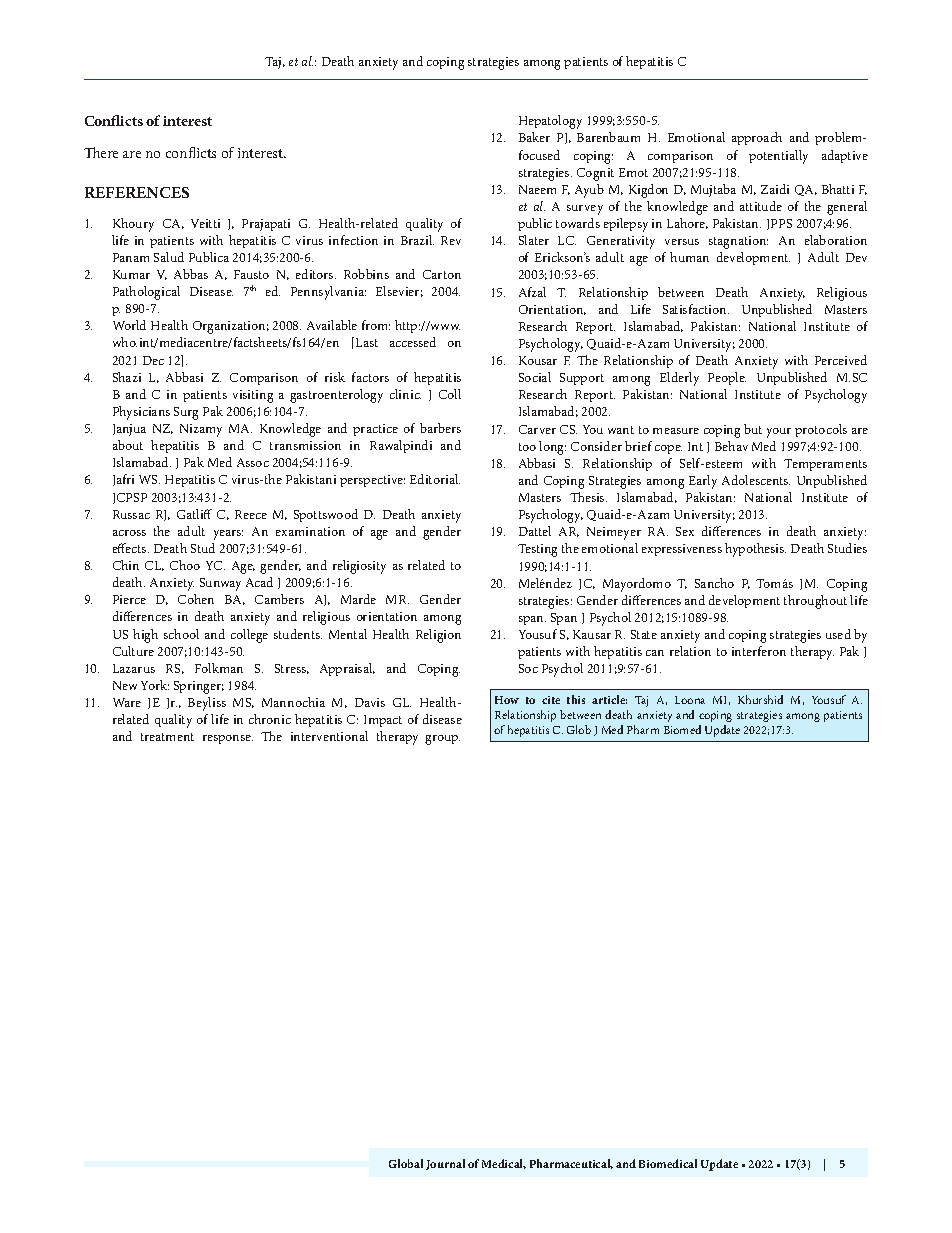 The image size is (952, 1233). I want to click on Surg, so click(186, 413).
